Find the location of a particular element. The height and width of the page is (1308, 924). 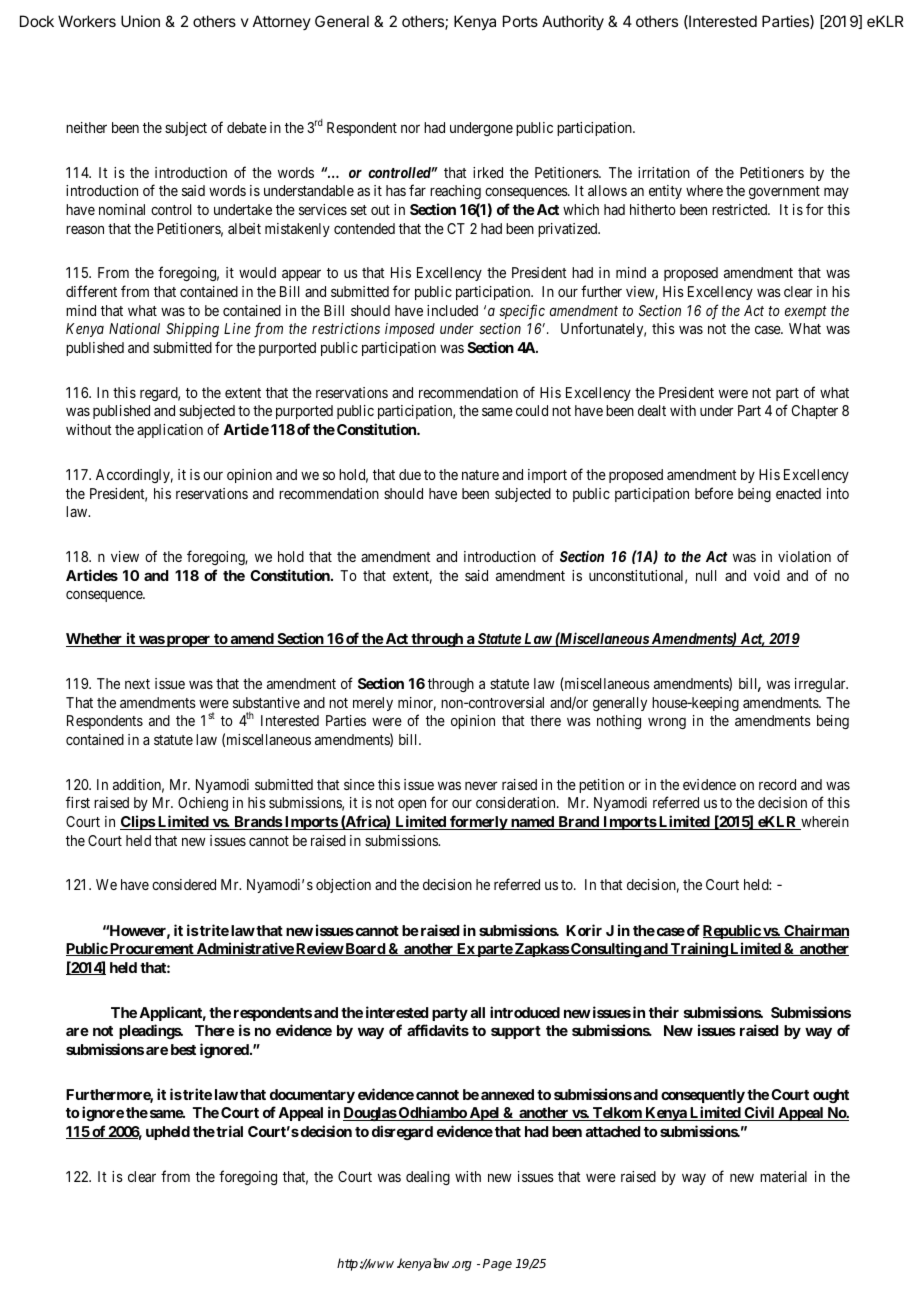

imposed is located at coordinates (410, 330).
